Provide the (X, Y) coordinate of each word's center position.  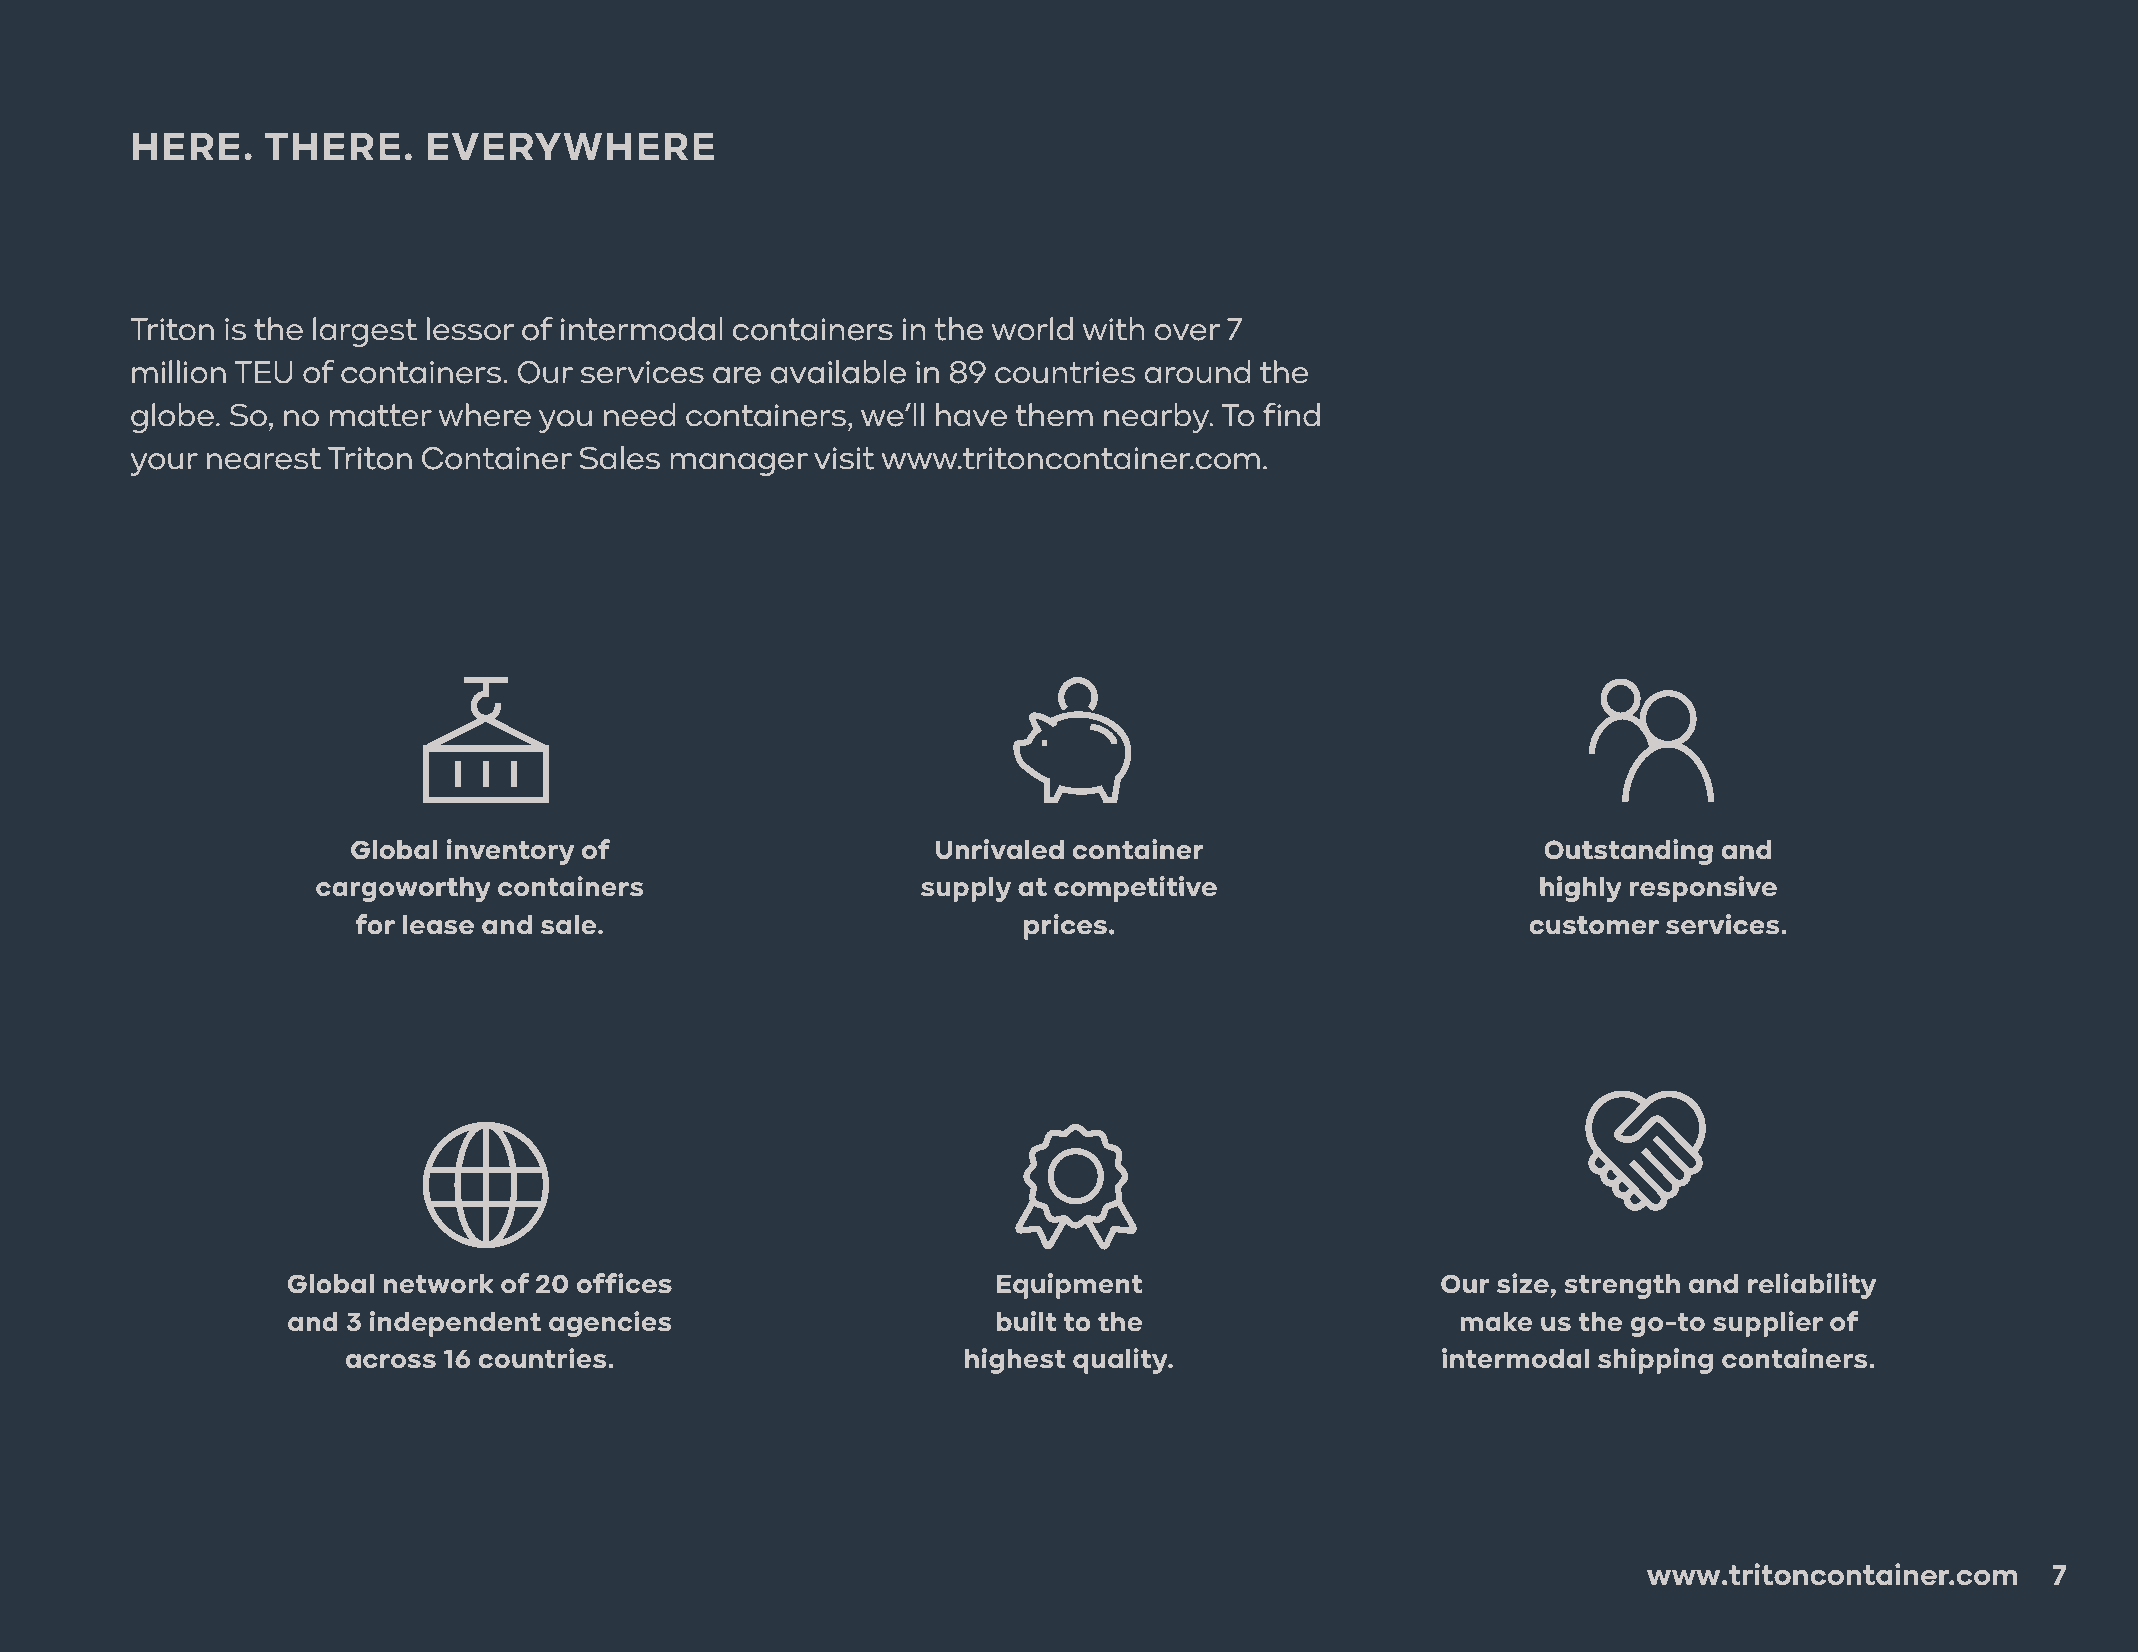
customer (1594, 925)
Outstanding (1629, 852)
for (375, 924)
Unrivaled (1000, 849)
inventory (510, 852)
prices (1065, 927)
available (838, 372)
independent (455, 1324)
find (1291, 415)
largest (365, 332)
